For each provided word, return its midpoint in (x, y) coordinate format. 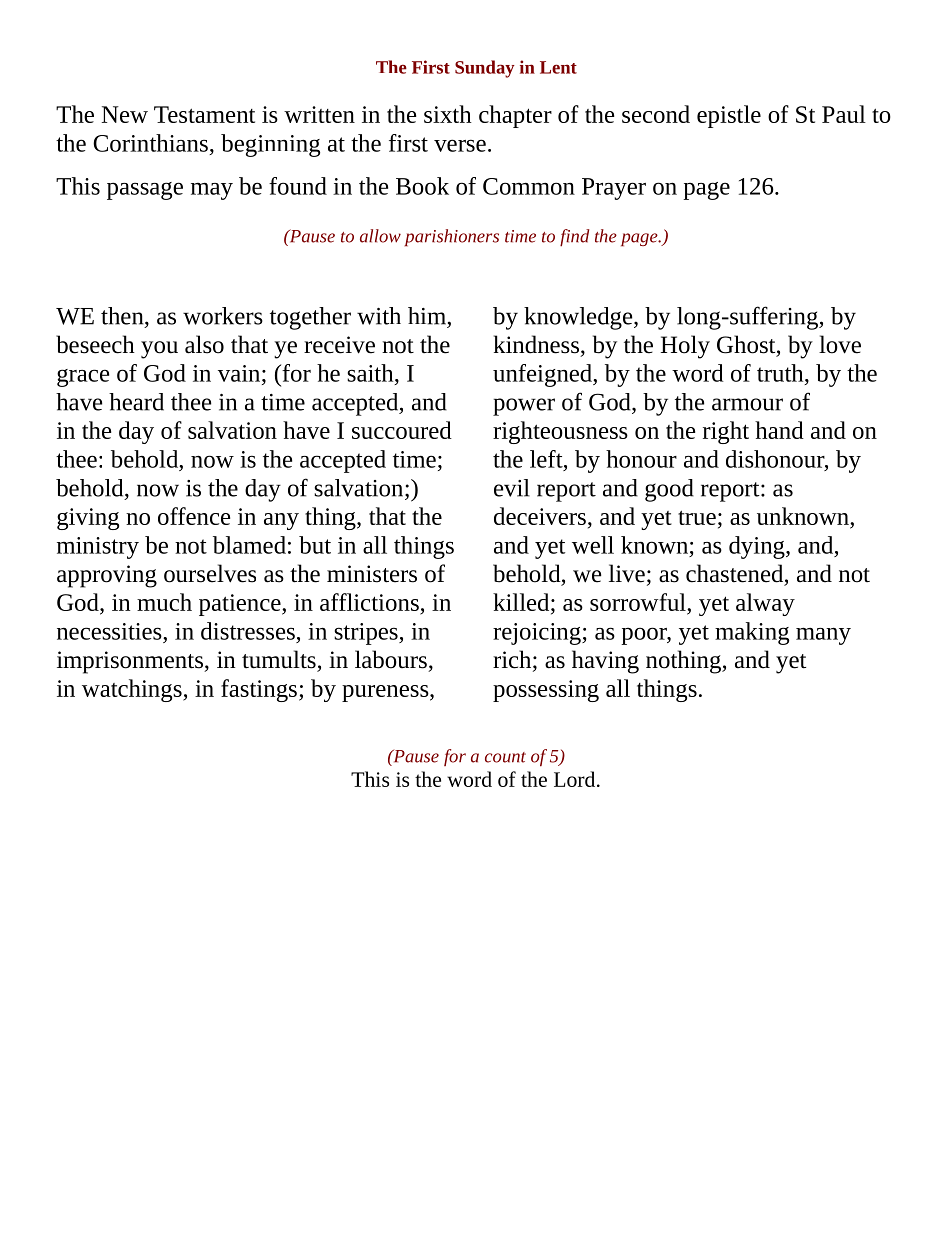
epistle (729, 116)
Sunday (485, 69)
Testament (204, 114)
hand (779, 430)
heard (136, 402)
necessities (110, 631)
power (524, 407)
